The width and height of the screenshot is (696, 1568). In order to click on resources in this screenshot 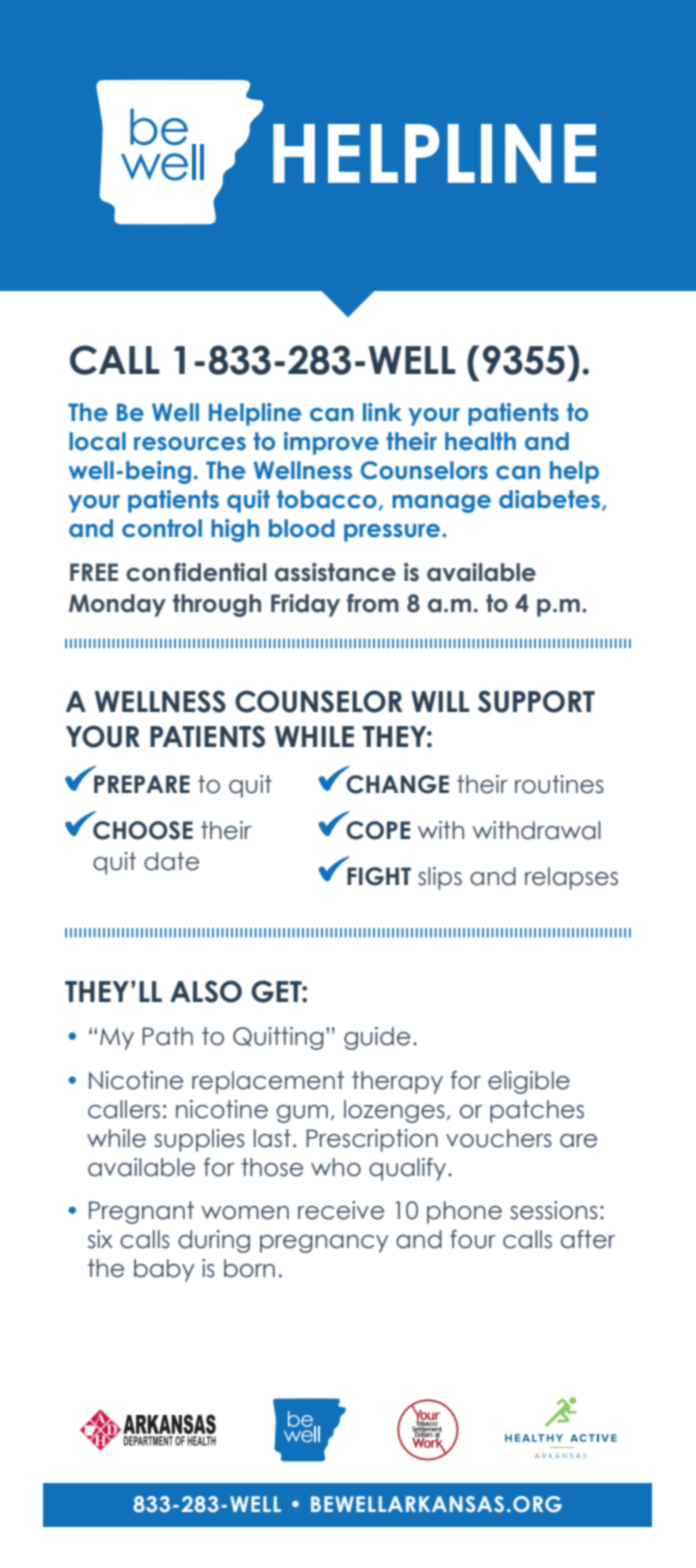, I will do `click(190, 444)`.
